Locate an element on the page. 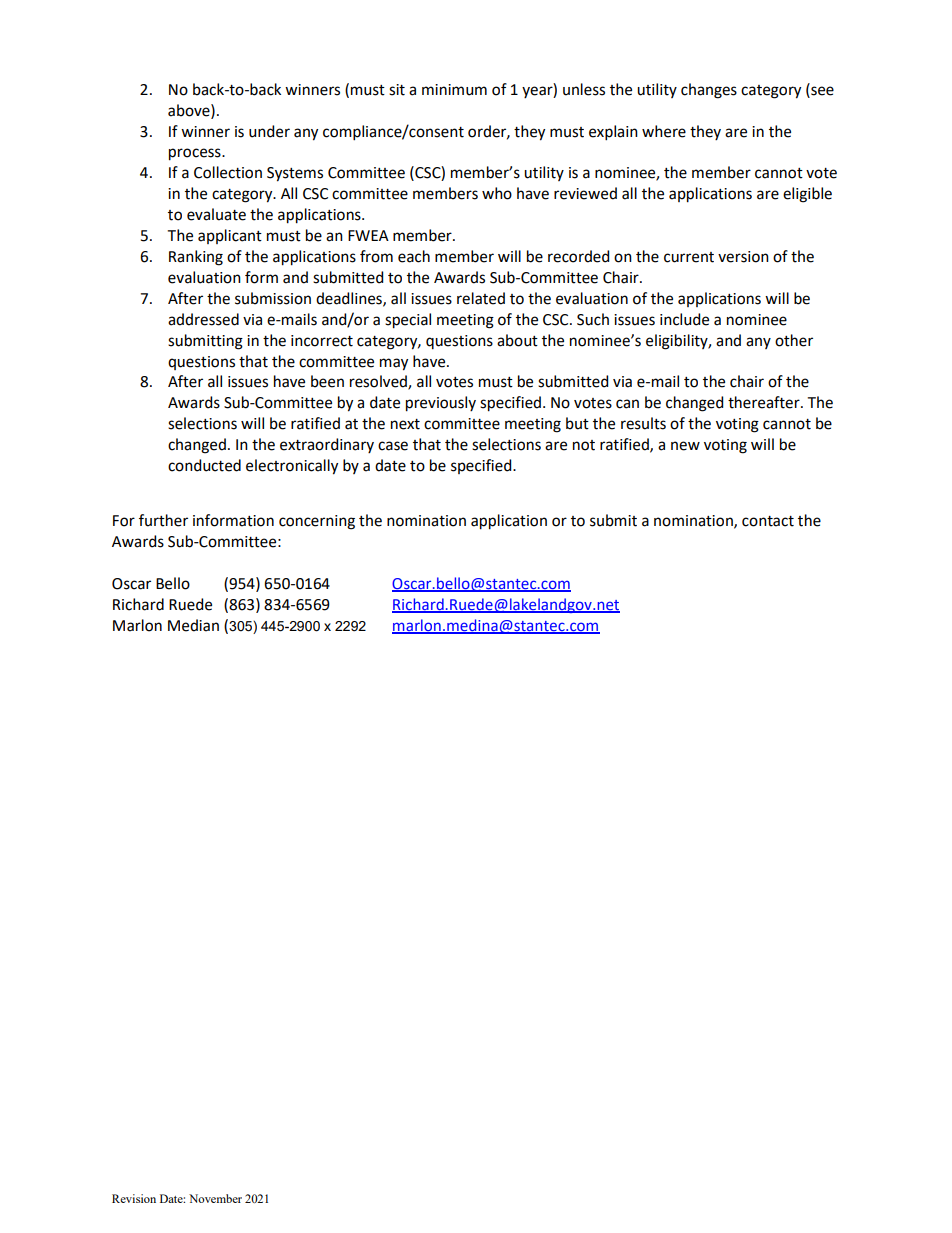 The image size is (952, 1233). concerning is located at coordinates (317, 522).
